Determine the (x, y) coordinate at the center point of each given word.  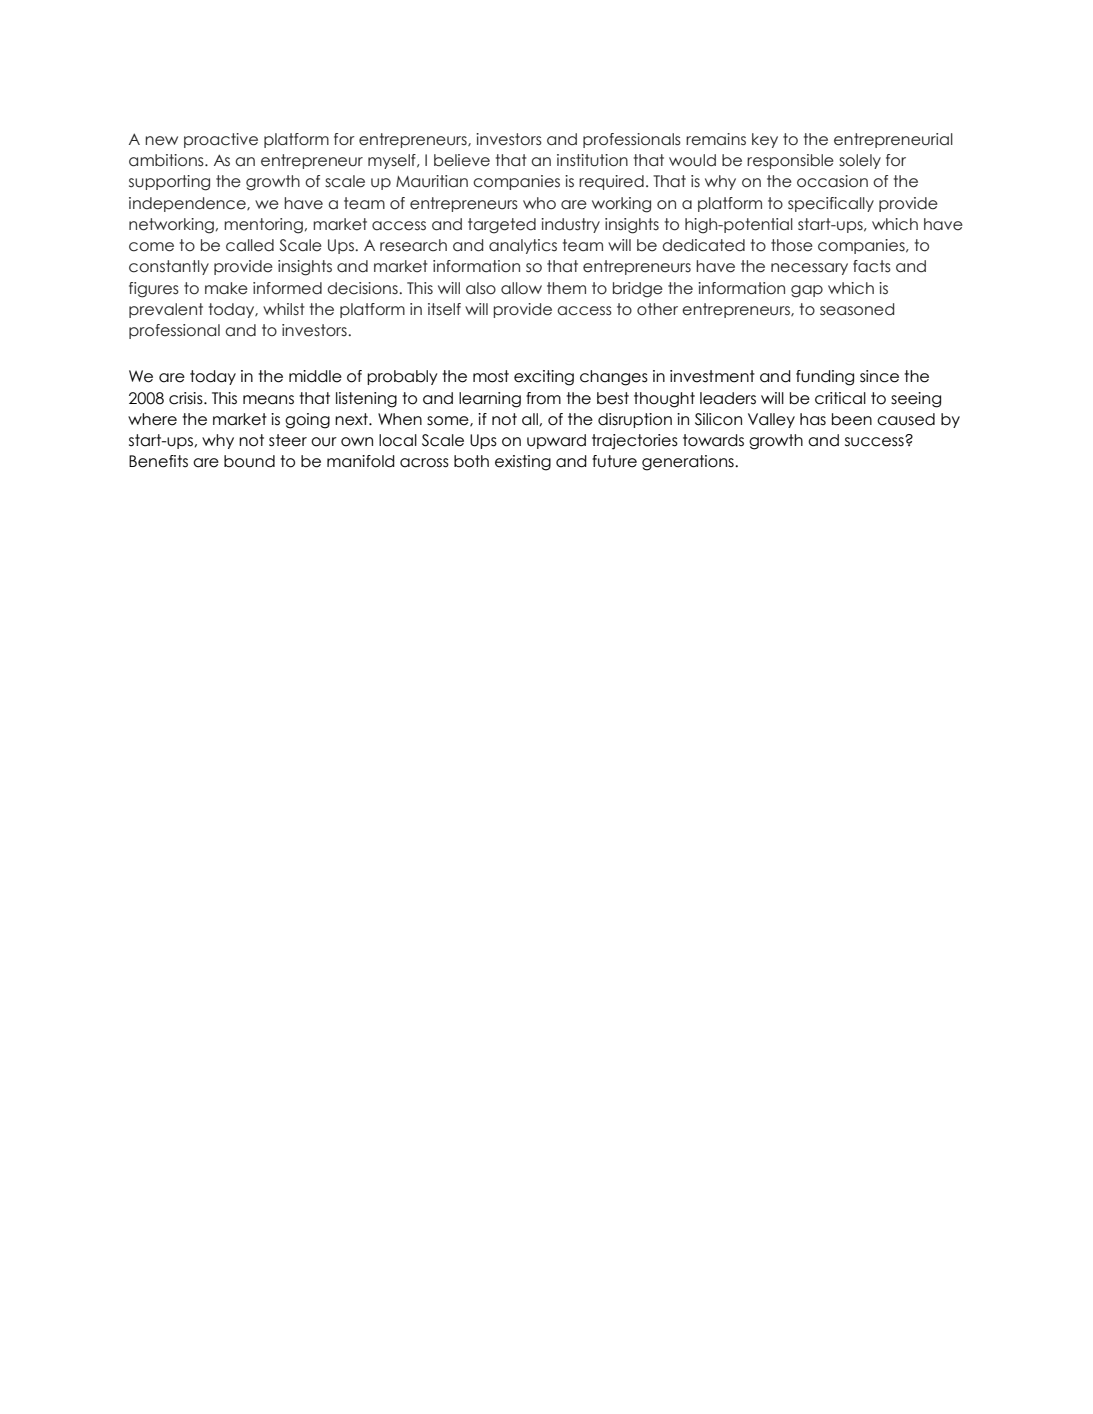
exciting (544, 378)
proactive (221, 140)
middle (315, 376)
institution (592, 160)
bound (249, 461)
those (792, 245)
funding (825, 378)
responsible (790, 161)
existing (523, 463)
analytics (523, 246)
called (250, 245)
